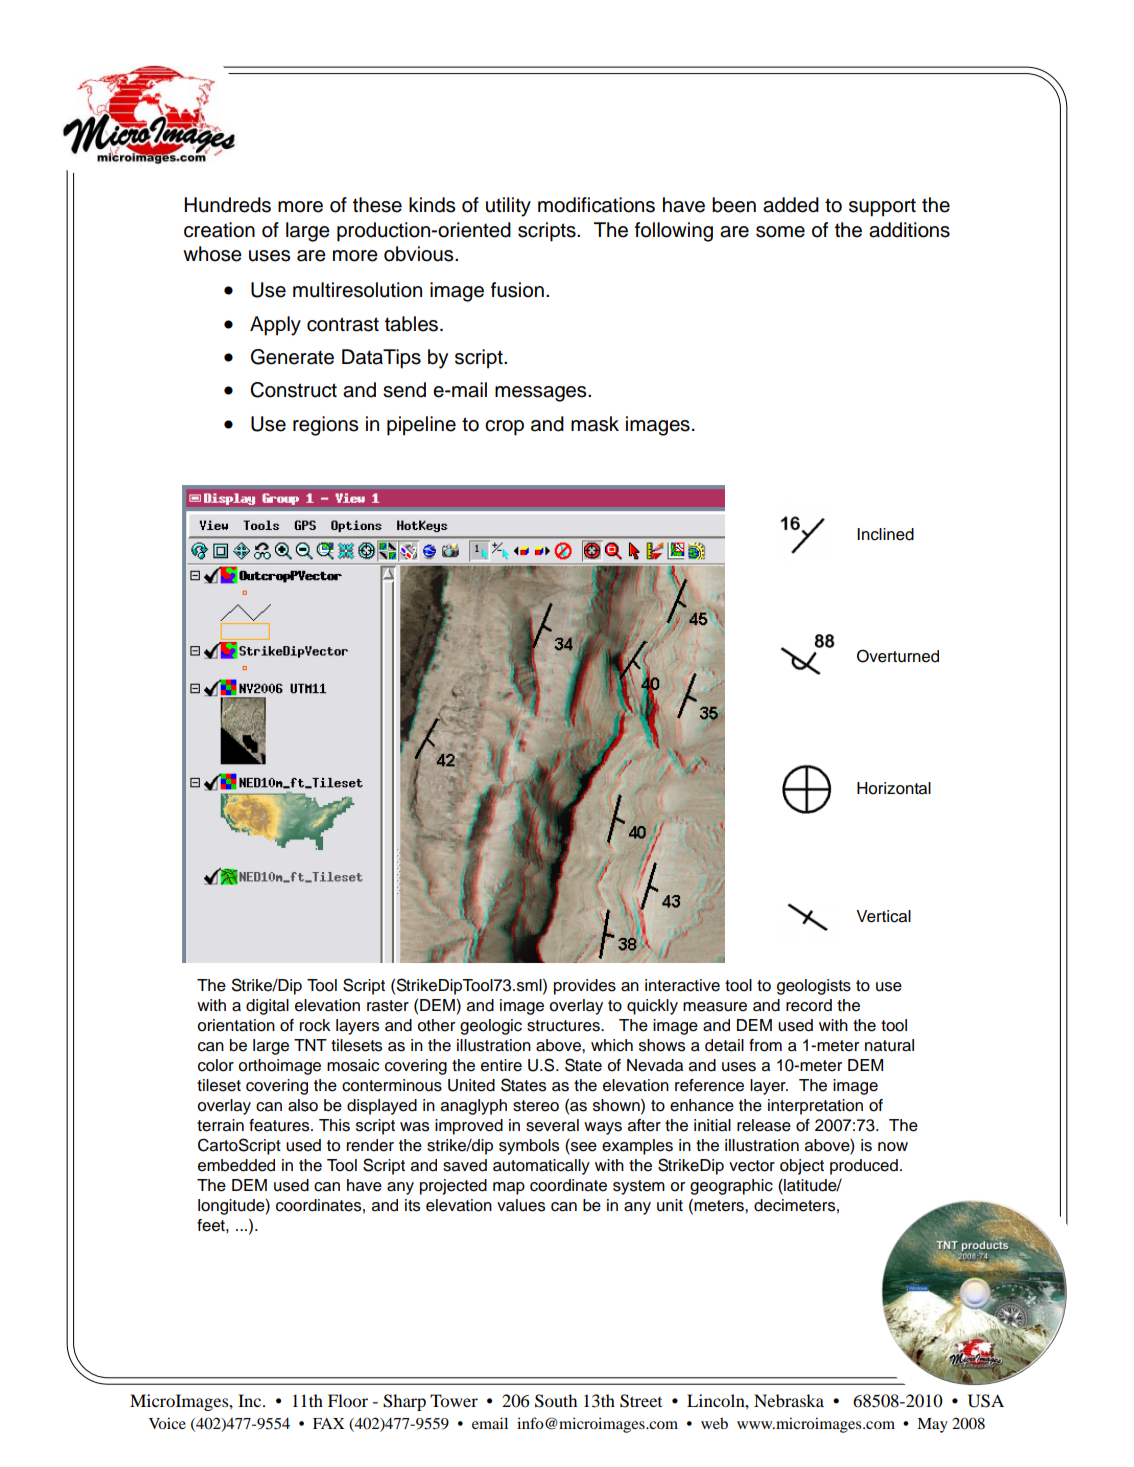 Image resolution: width=1134 pixels, height=1467 pixels. I want to click on FAX, so click(328, 1423).
